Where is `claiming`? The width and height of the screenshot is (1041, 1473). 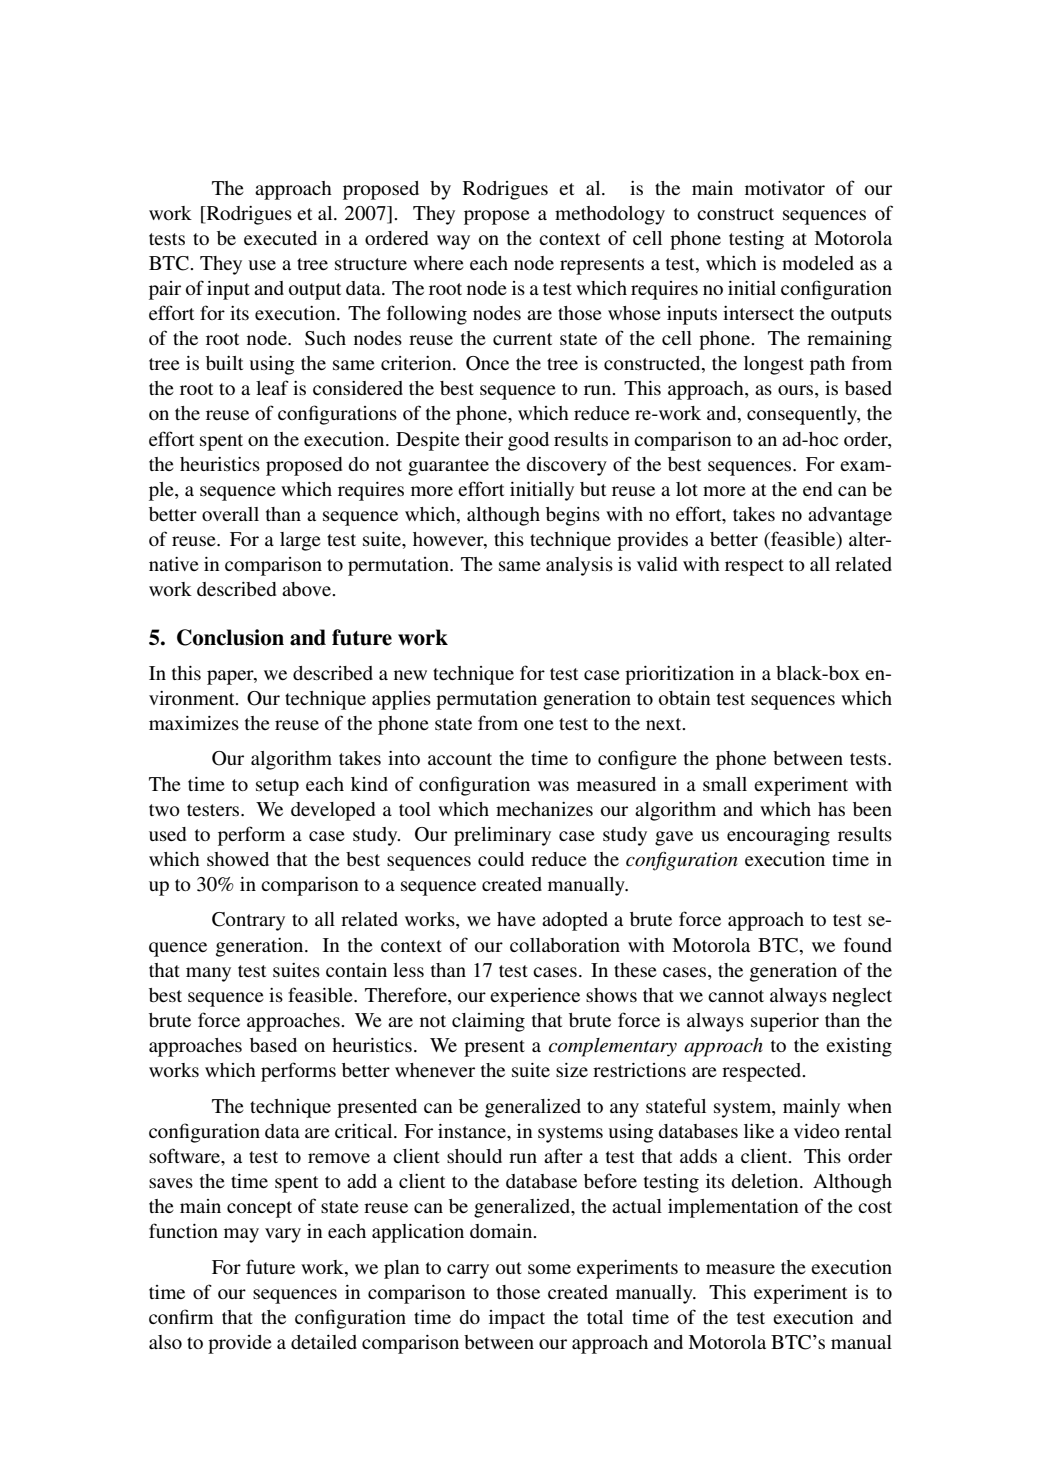 claiming is located at coordinates (488, 1022).
